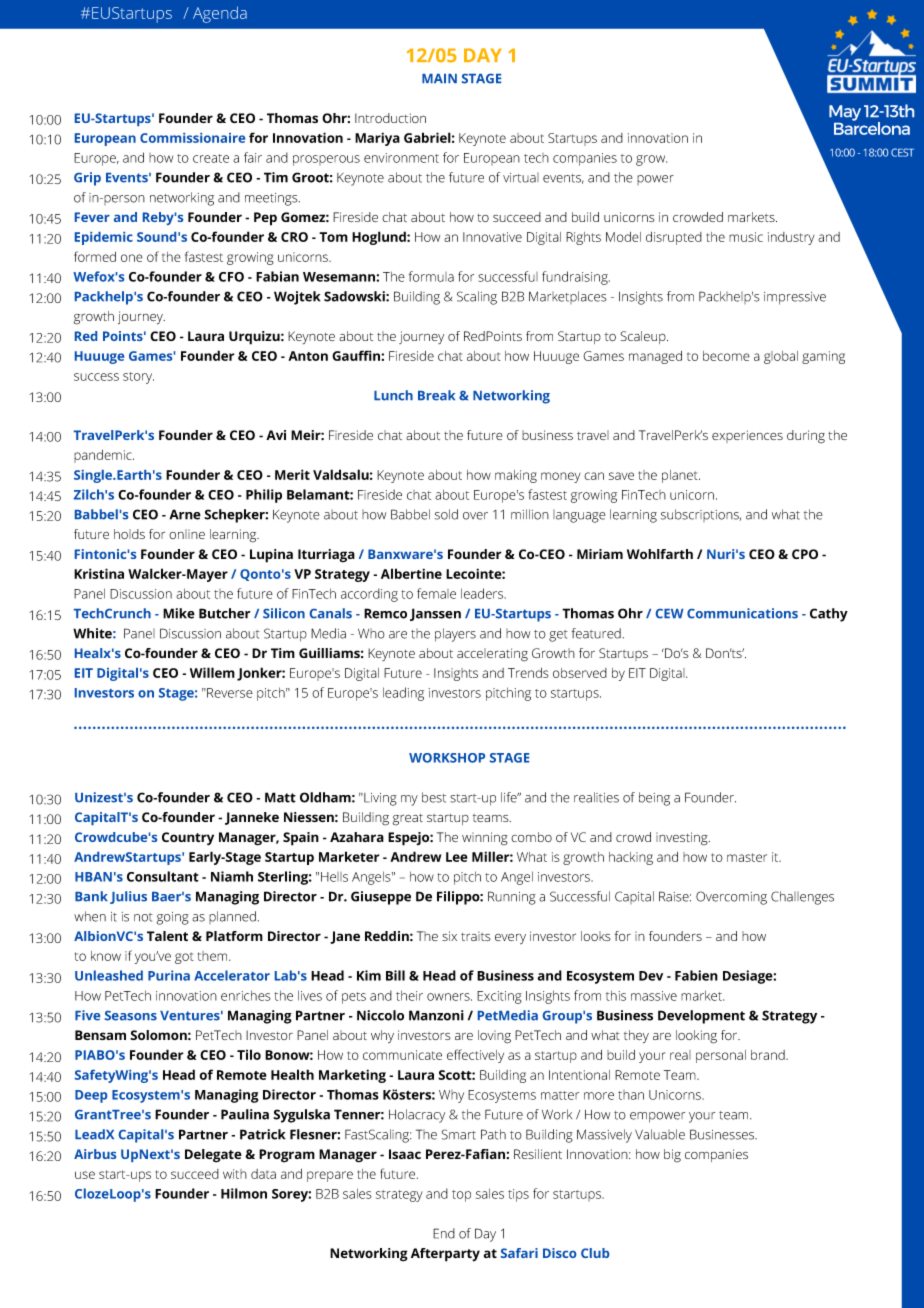 The width and height of the screenshot is (924, 1308). I want to click on big, so click(672, 1156).
